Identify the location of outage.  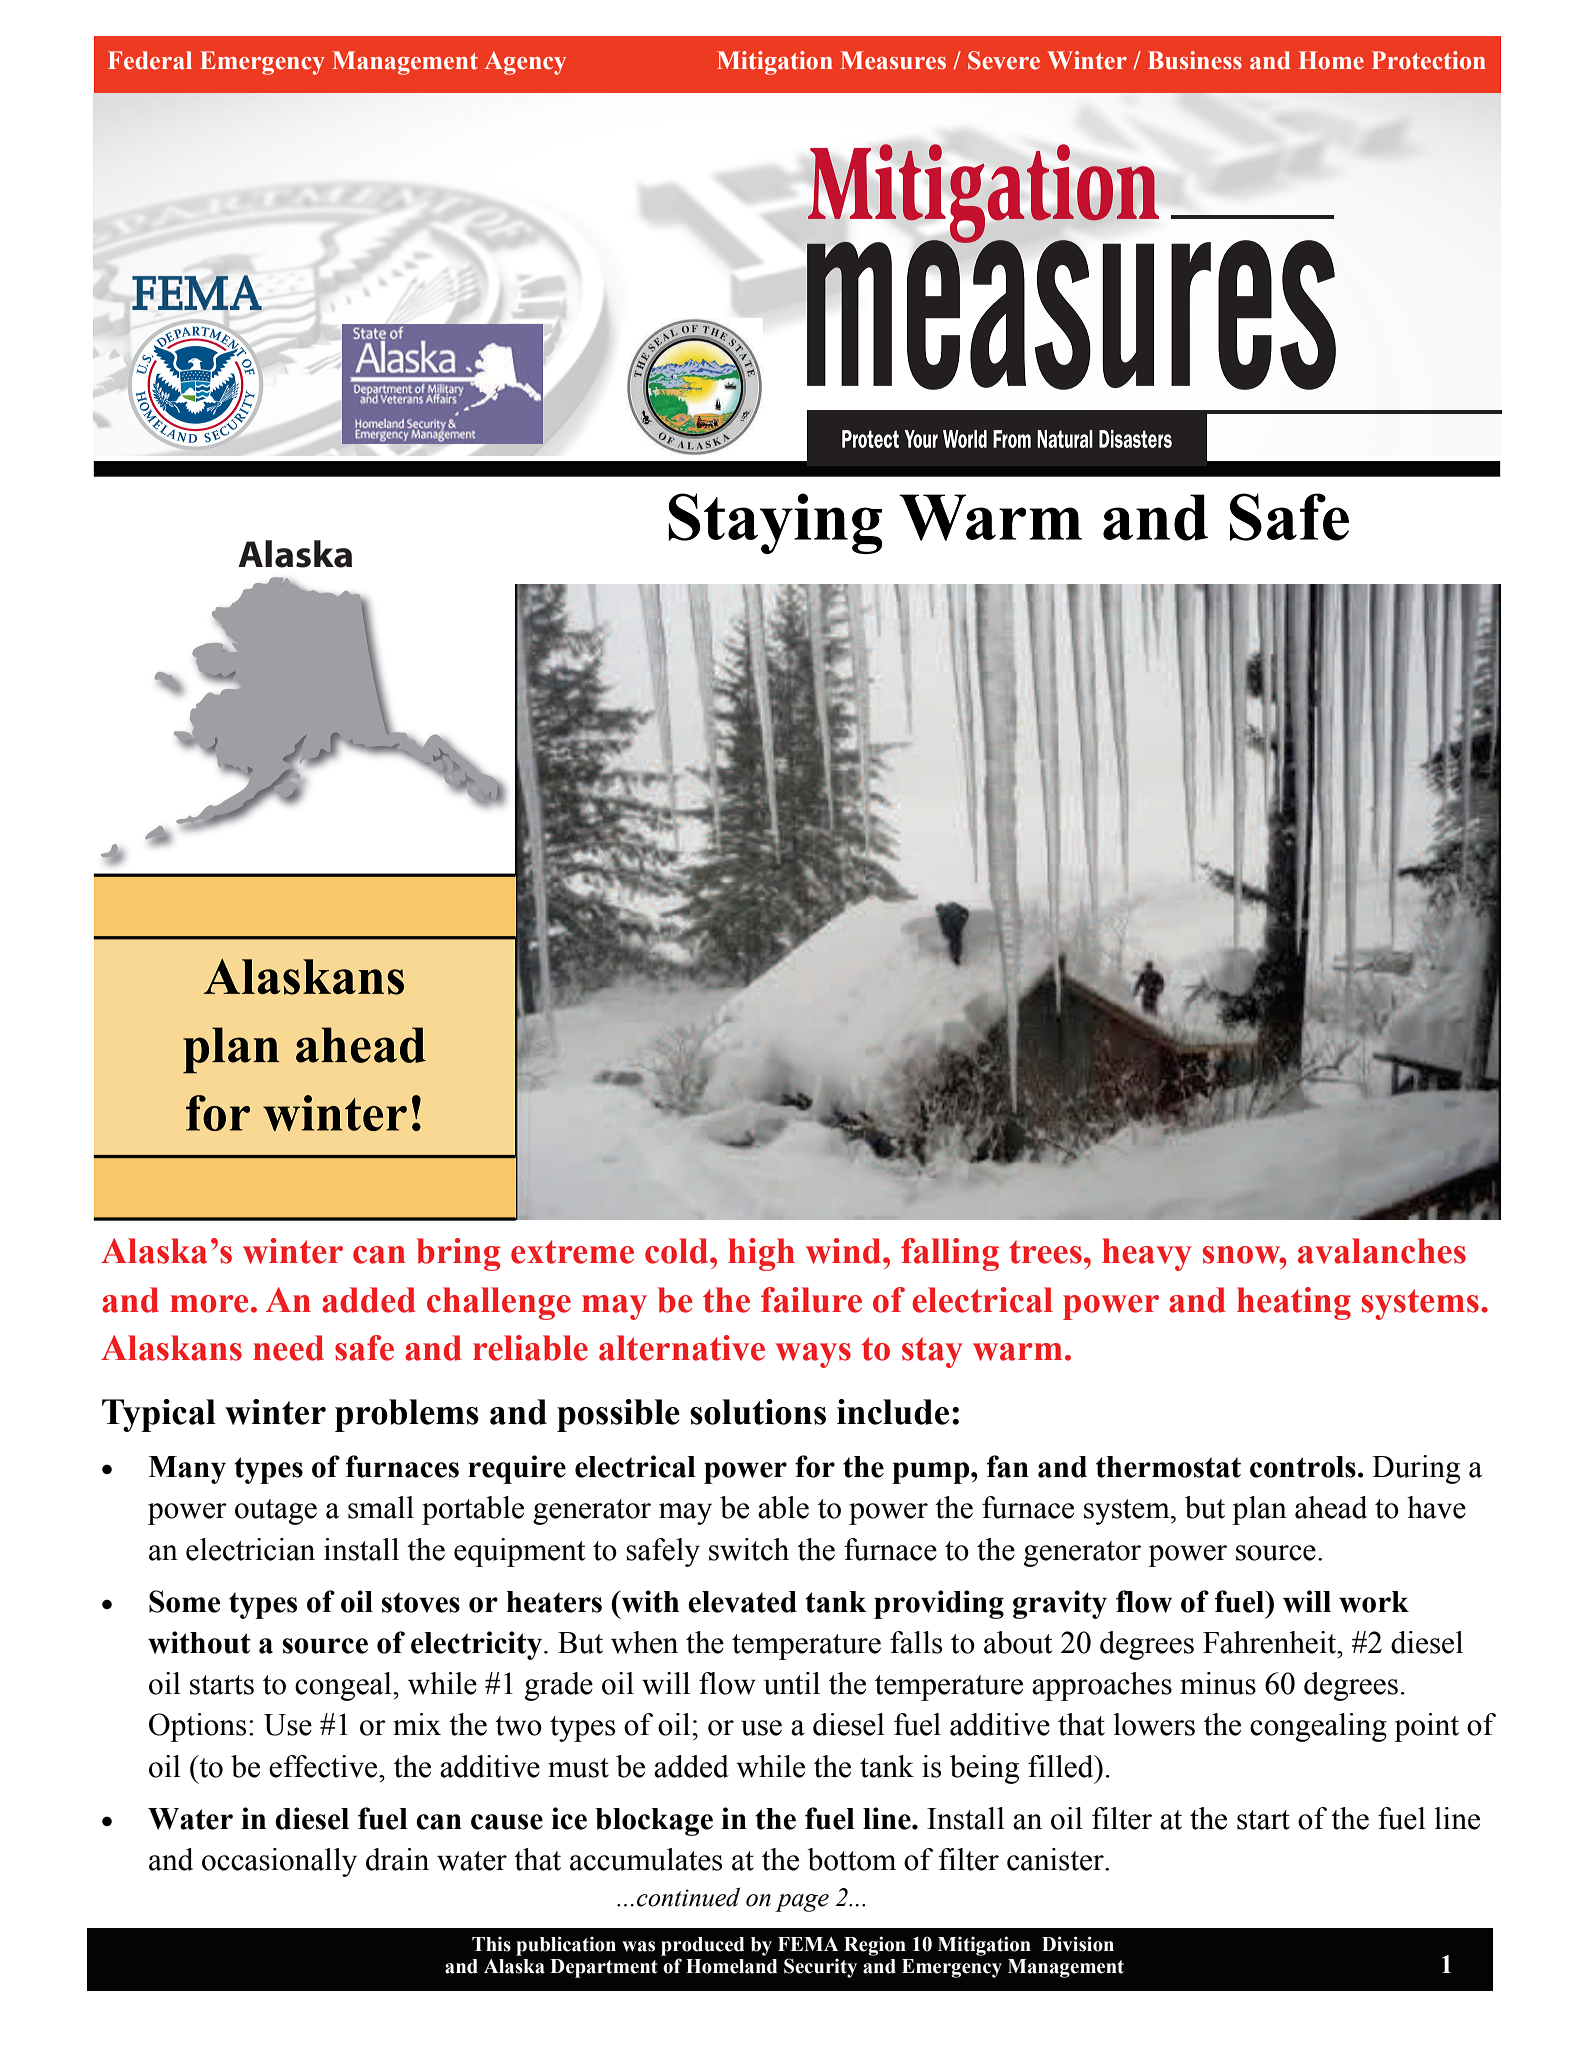
(276, 1512).
